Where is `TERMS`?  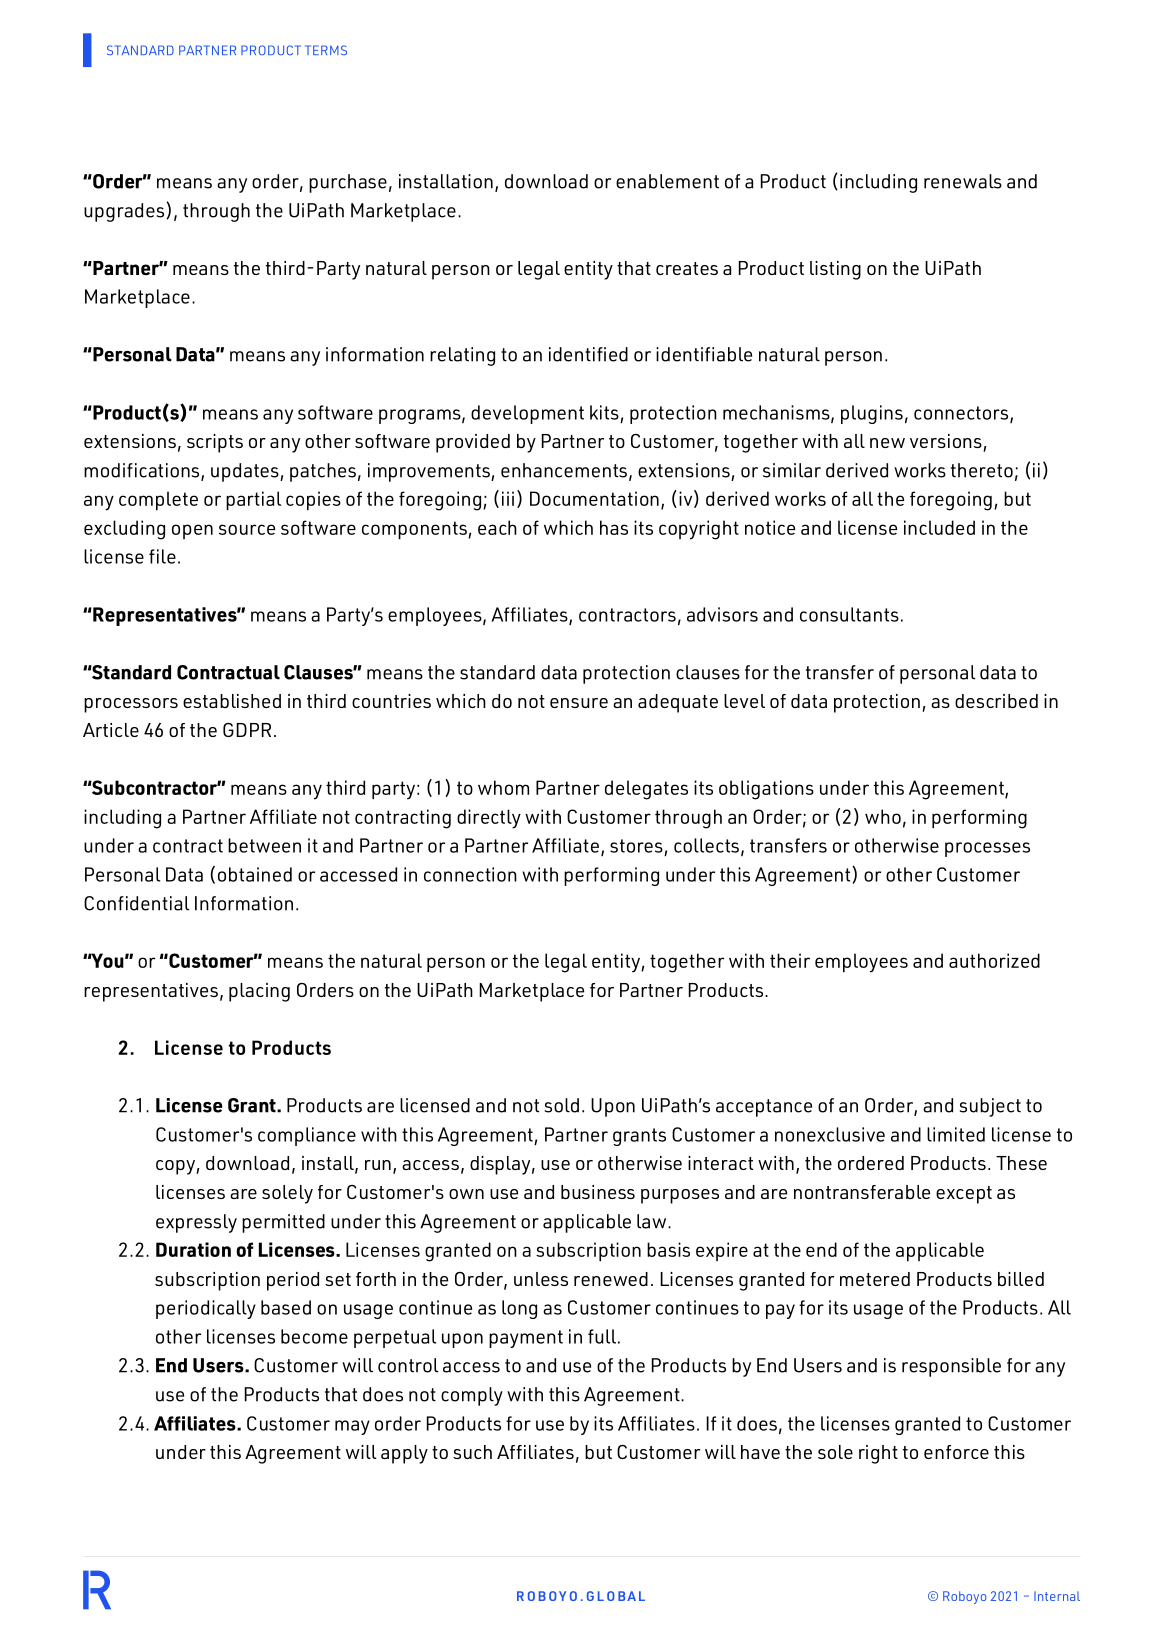 TERMS is located at coordinates (326, 50).
